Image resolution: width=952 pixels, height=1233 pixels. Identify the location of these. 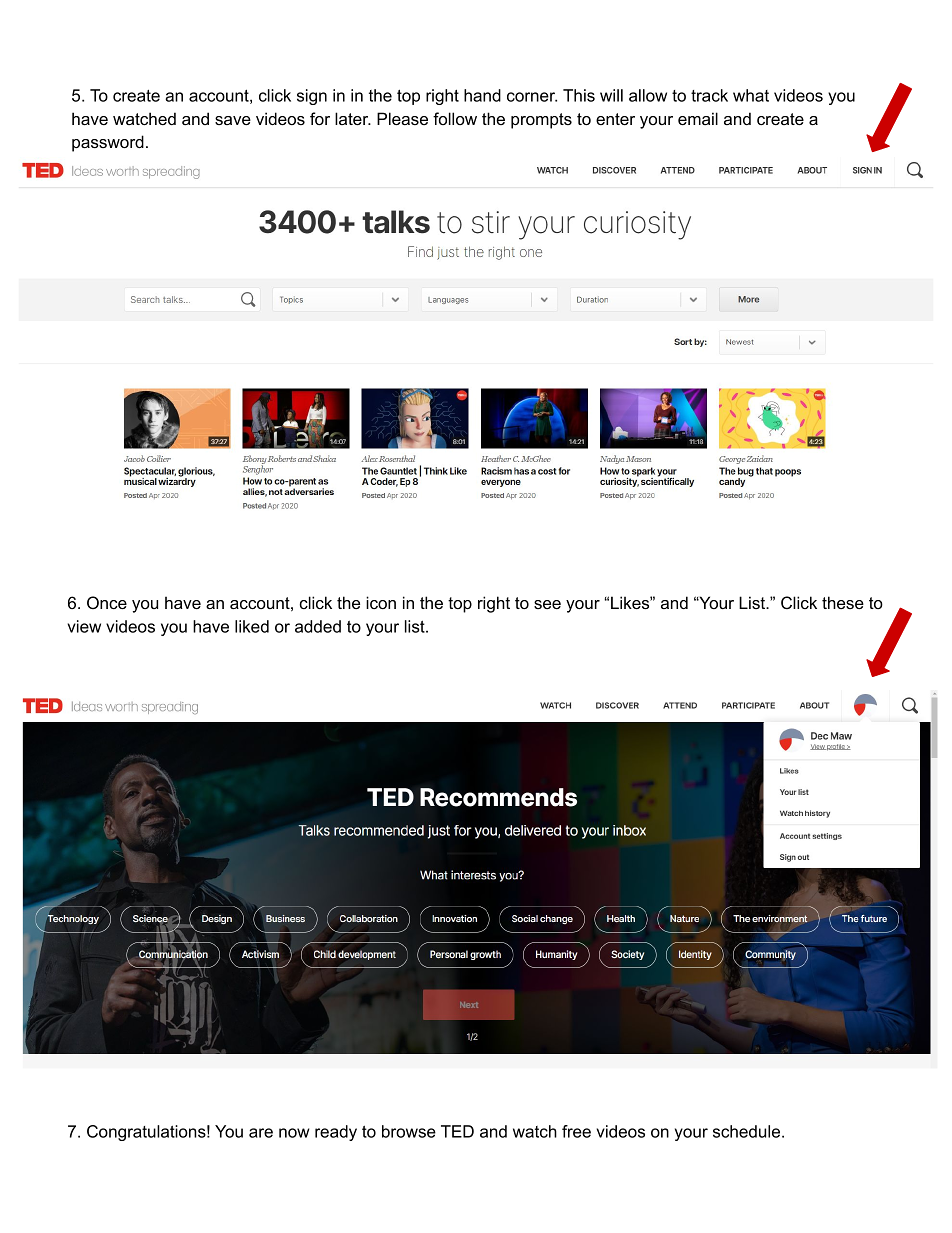
(843, 602).
